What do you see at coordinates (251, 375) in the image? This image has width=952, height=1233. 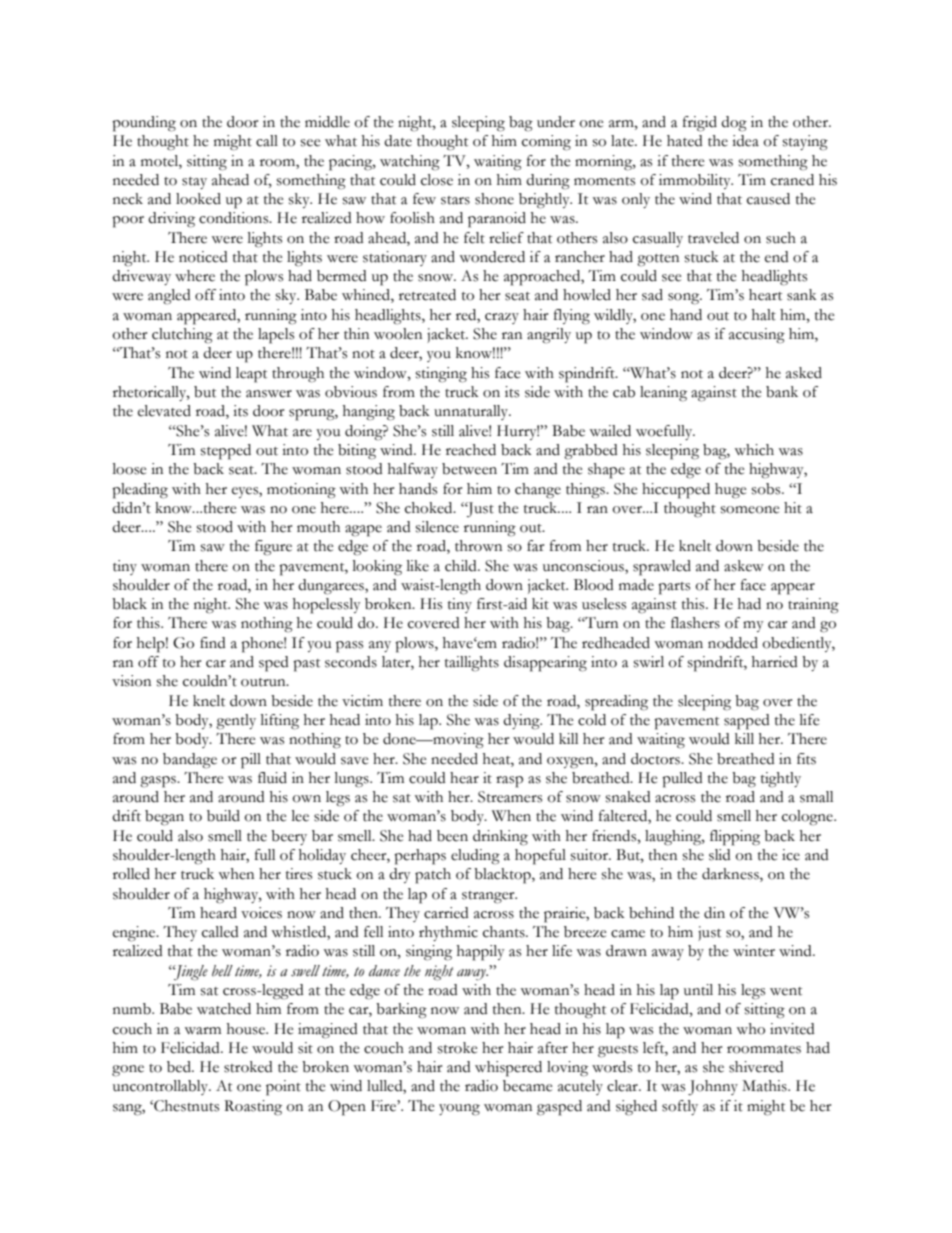 I see `leapt` at bounding box center [251, 375].
